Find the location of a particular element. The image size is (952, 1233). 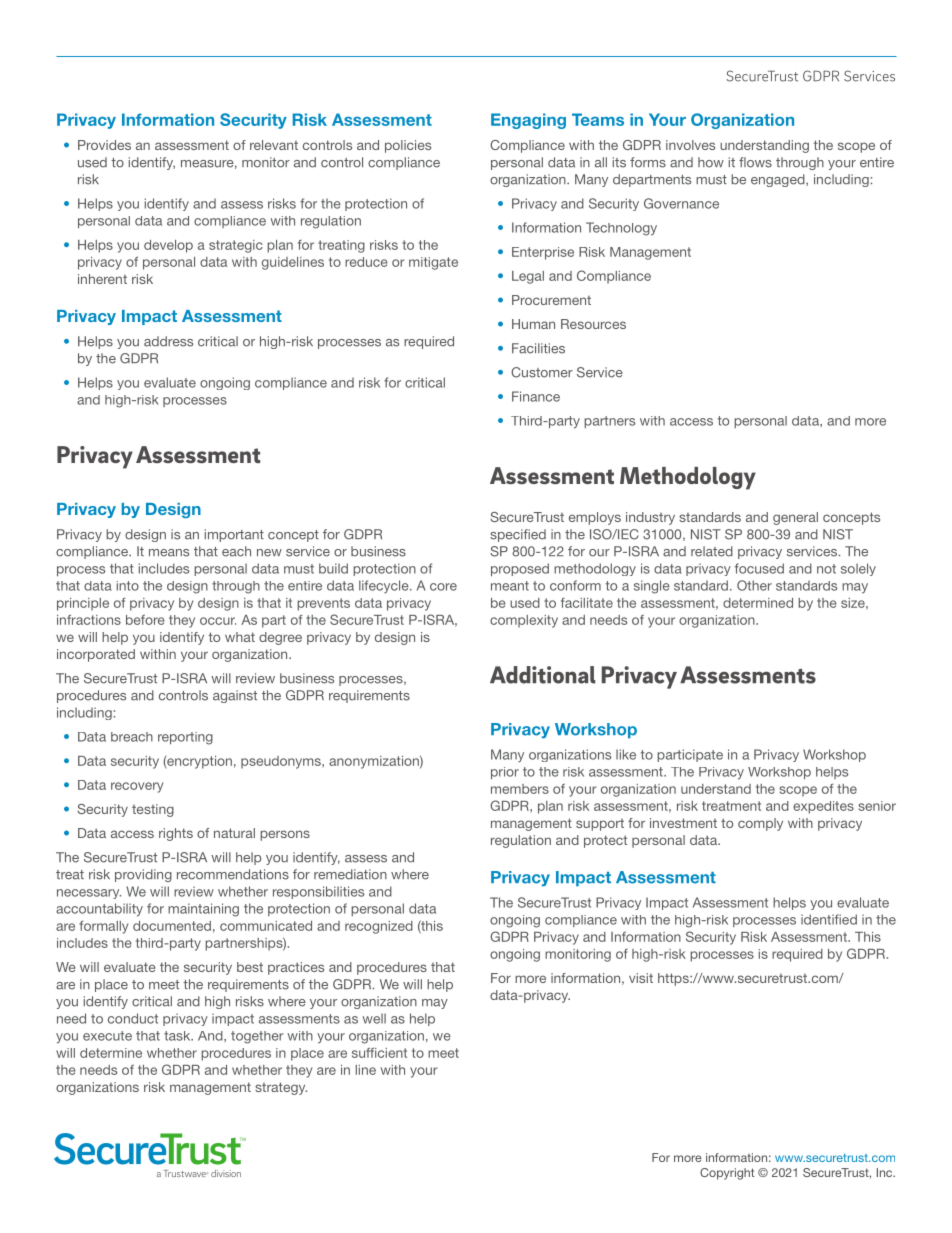

flows is located at coordinates (755, 162).
